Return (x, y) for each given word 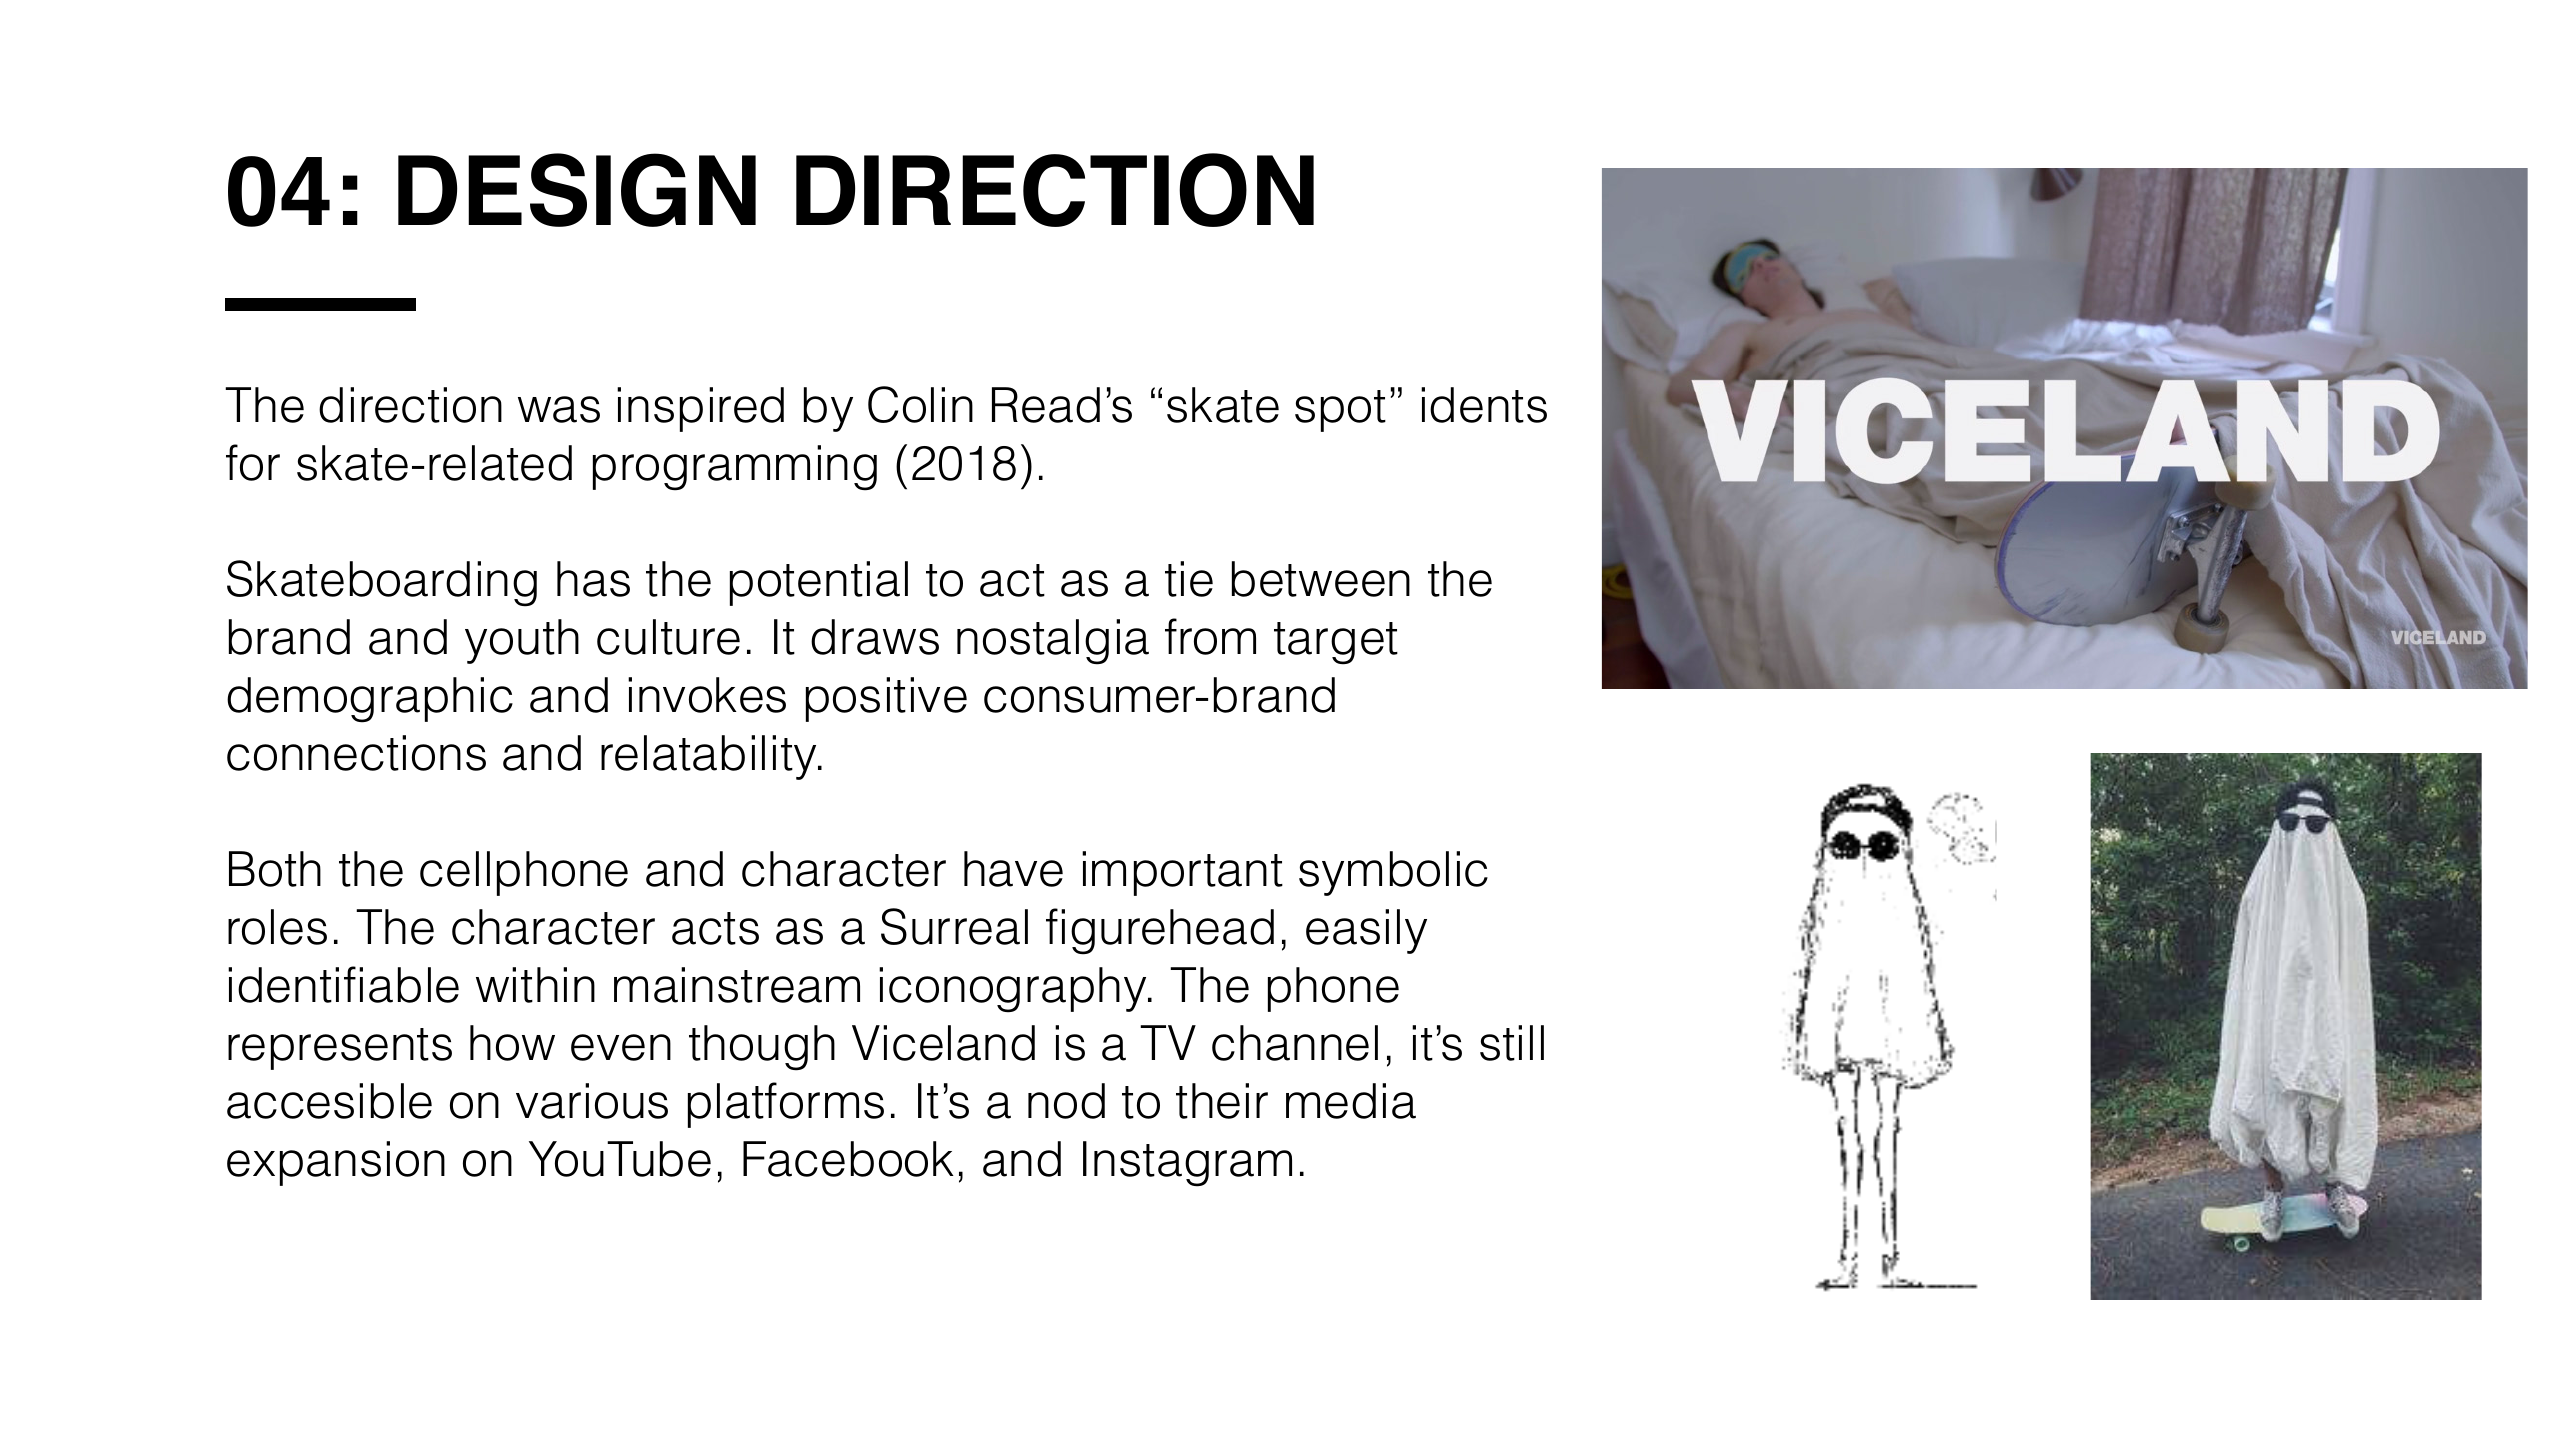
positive (886, 699)
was (559, 409)
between (1321, 579)
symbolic (1393, 873)
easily (1366, 931)
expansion (336, 1163)
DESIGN (577, 190)
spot (1340, 411)
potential (819, 583)
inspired (700, 409)
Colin (920, 404)
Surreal (954, 926)
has (593, 579)
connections (356, 753)
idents (1484, 405)
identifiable (343, 984)
